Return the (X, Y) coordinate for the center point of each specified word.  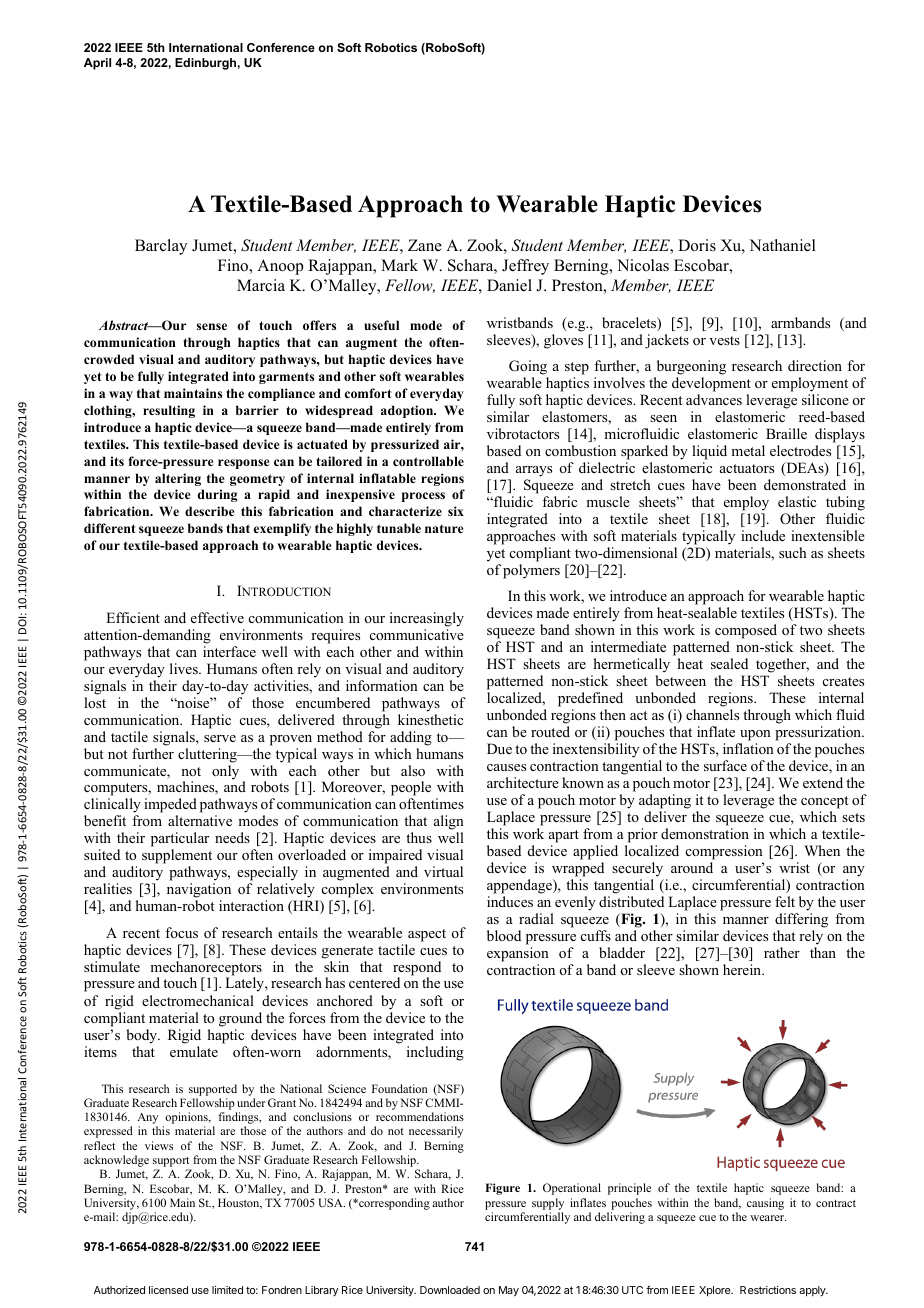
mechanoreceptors (206, 969)
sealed (729, 663)
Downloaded (450, 1290)
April (97, 64)
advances (714, 399)
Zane (425, 245)
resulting (169, 411)
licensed (168, 1290)
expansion (518, 954)
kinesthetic (430, 719)
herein (743, 969)
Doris (697, 245)
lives (185, 668)
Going (529, 369)
